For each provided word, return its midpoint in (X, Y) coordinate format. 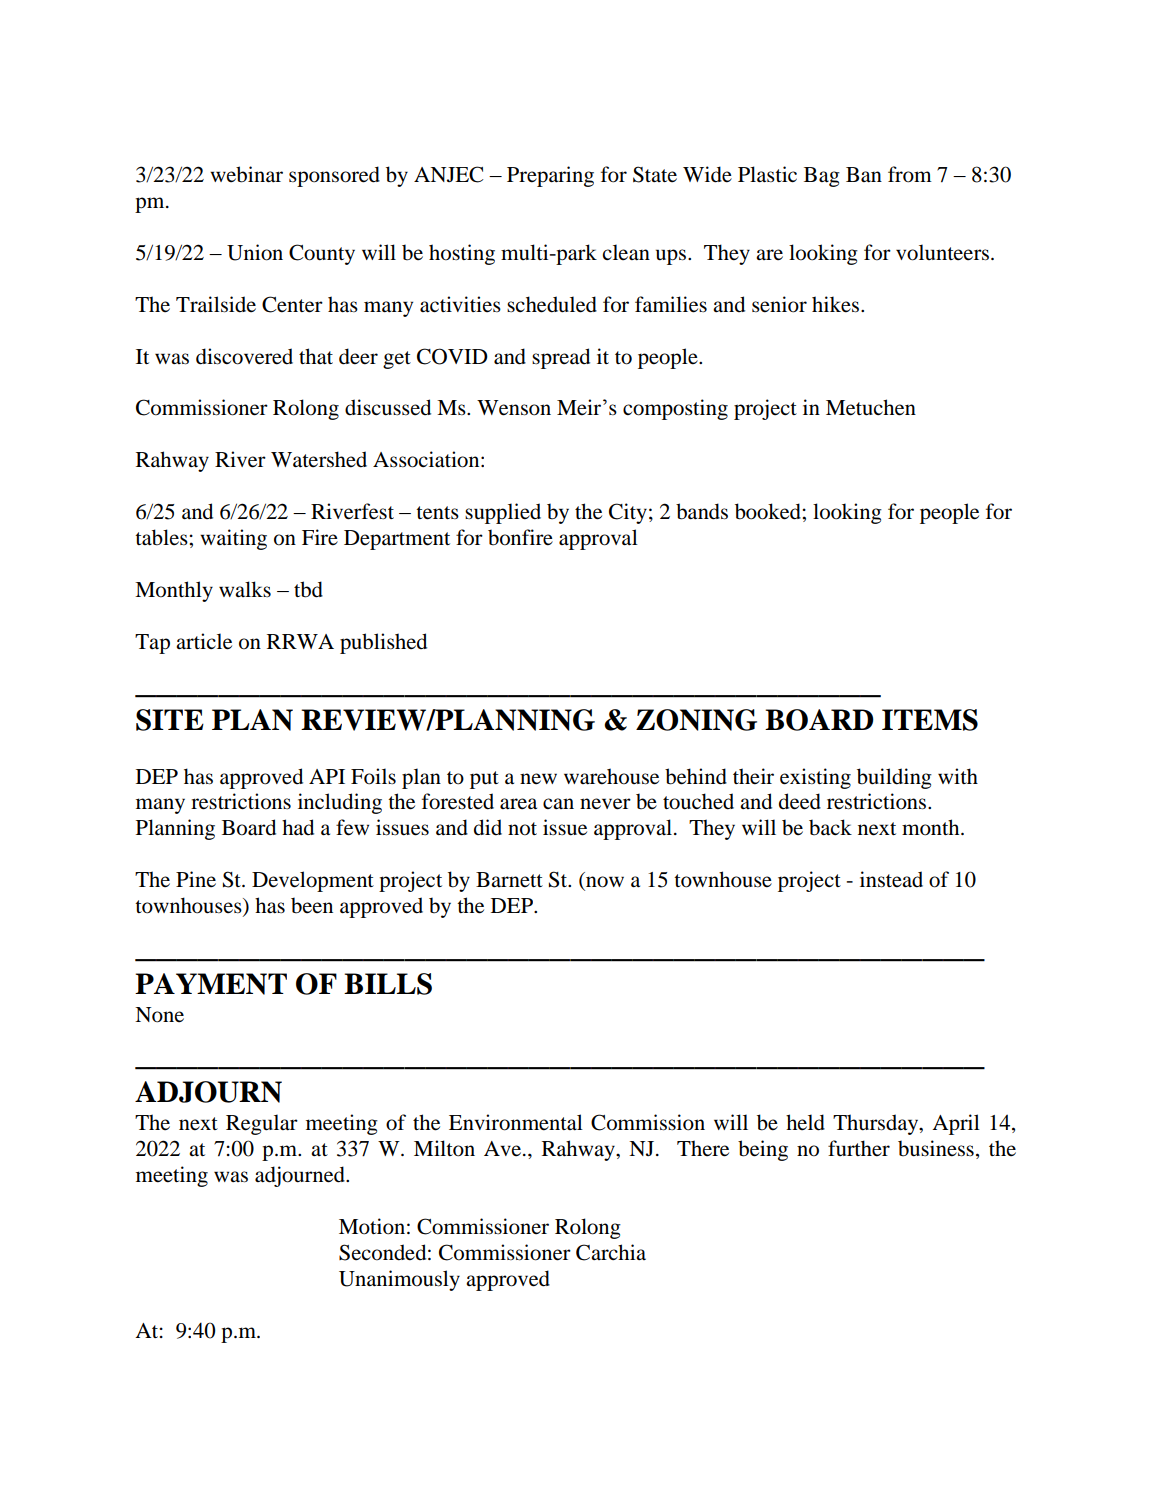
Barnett (509, 880)
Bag (822, 177)
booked (769, 511)
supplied (503, 513)
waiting (233, 539)
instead (891, 879)
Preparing (550, 176)
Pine (196, 879)
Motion (372, 1226)
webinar (246, 174)
